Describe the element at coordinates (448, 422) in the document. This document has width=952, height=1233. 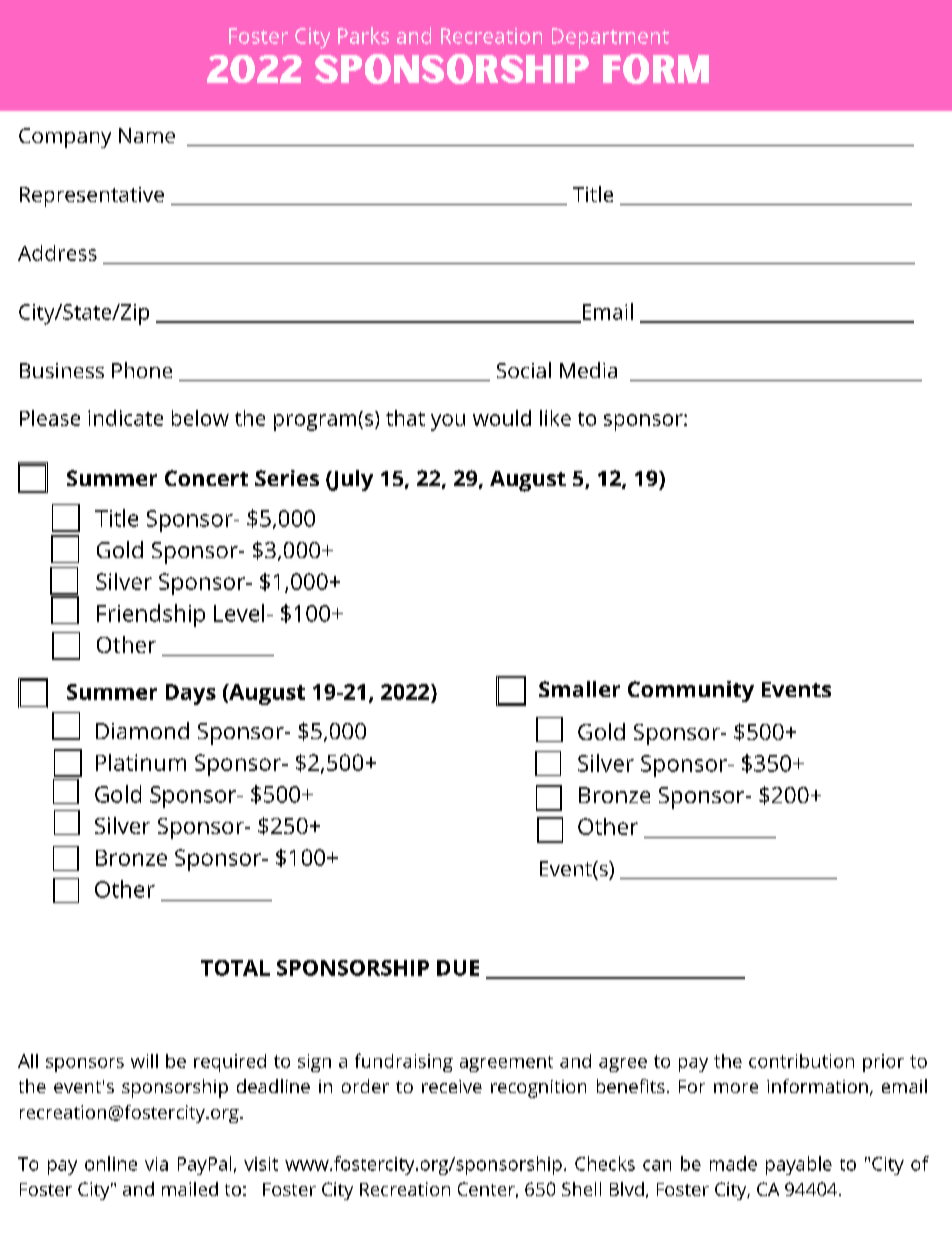
I see `you` at that location.
